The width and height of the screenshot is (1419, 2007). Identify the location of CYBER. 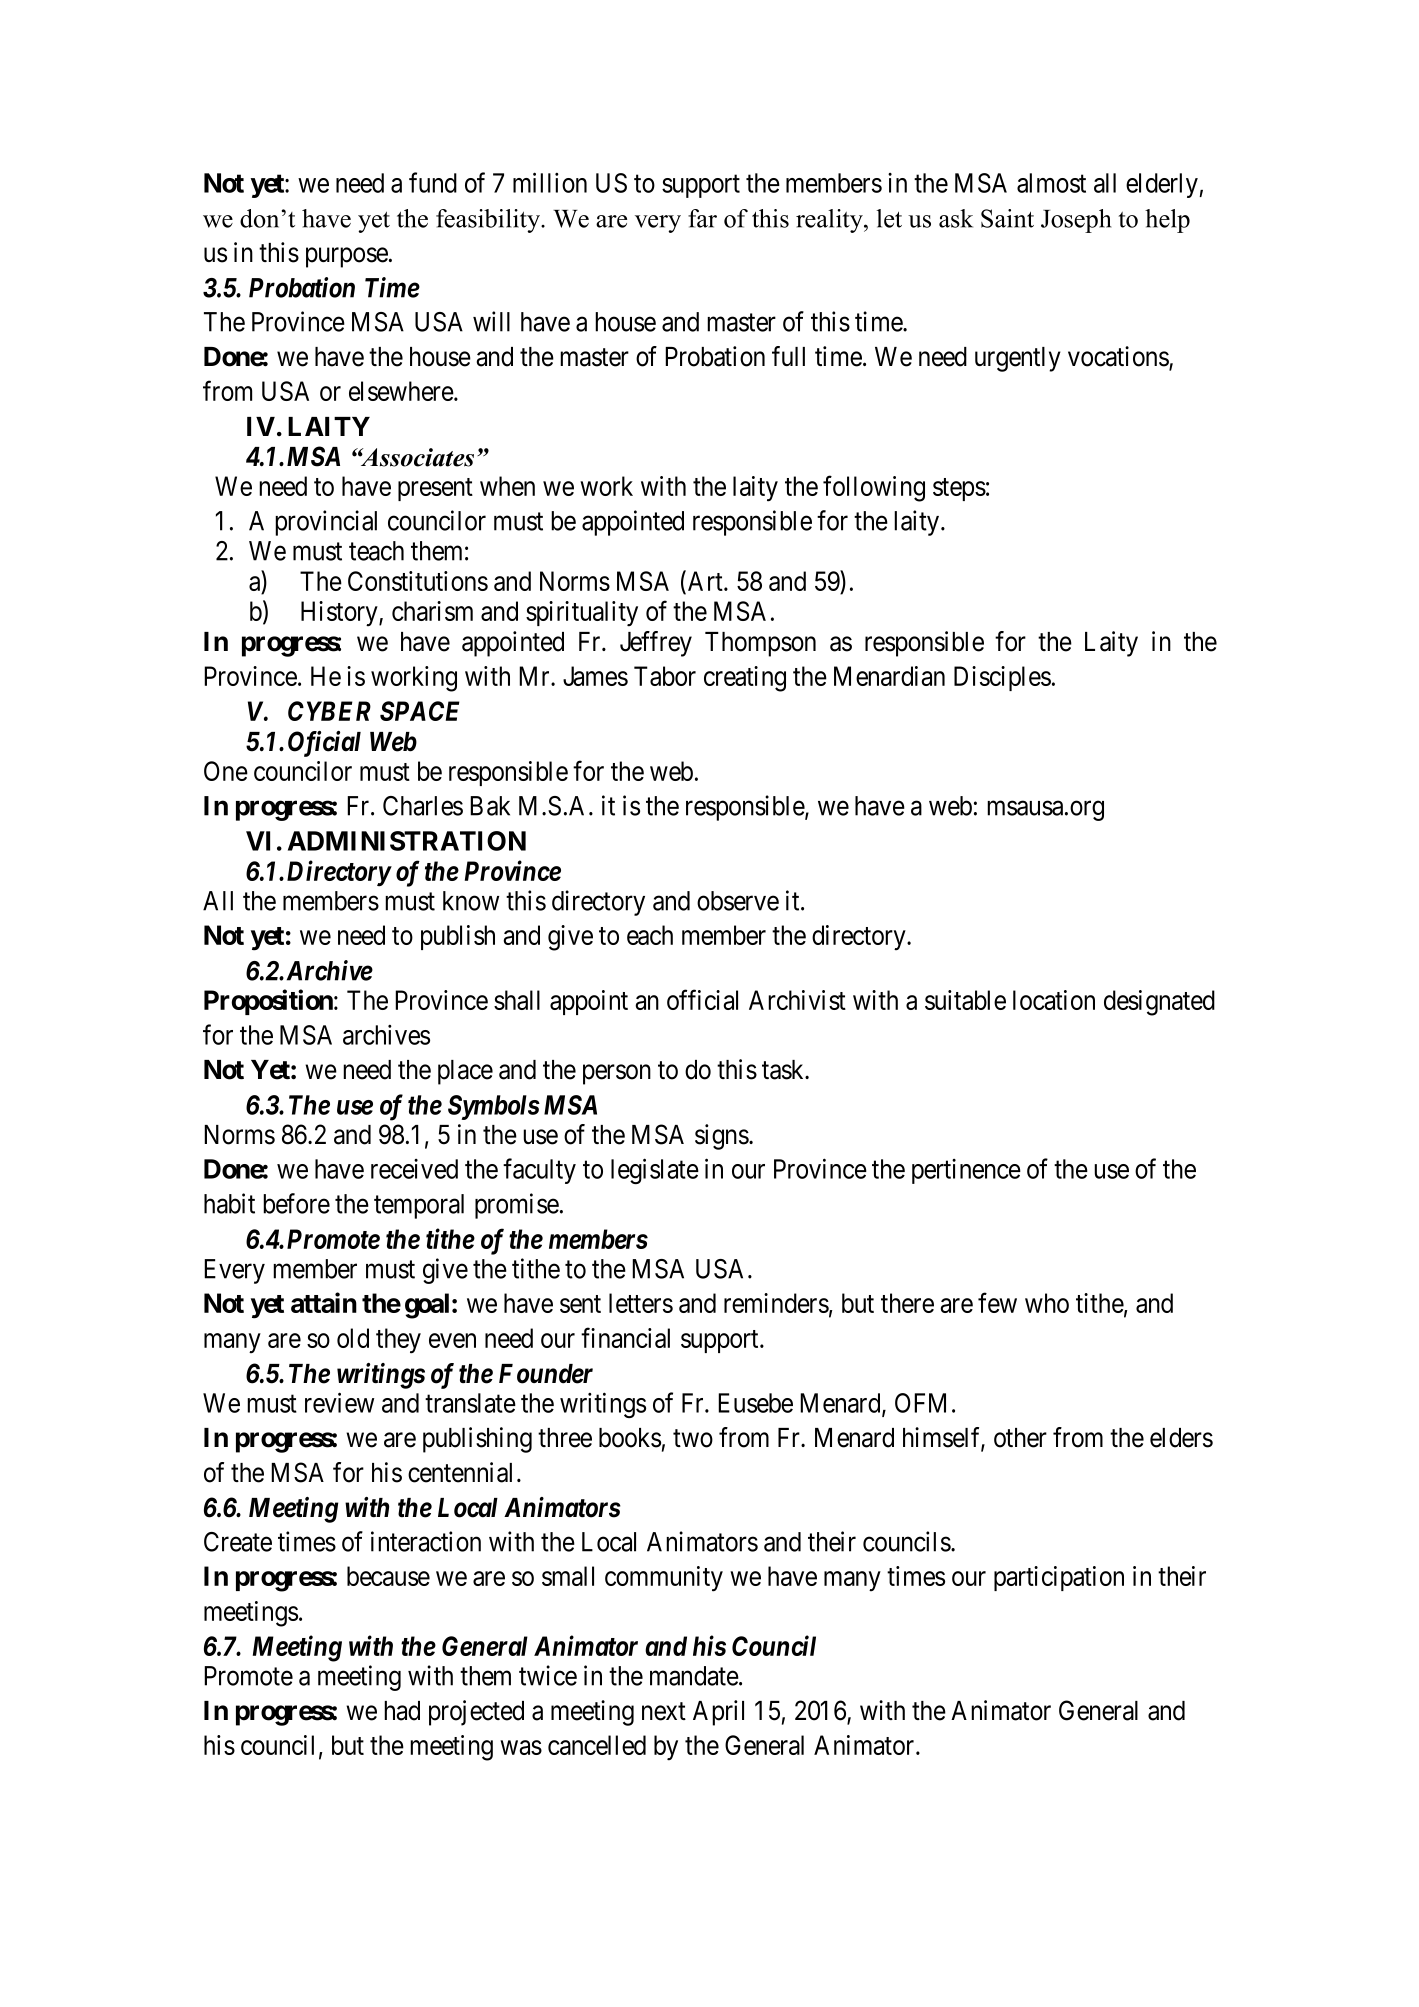
(329, 711).
